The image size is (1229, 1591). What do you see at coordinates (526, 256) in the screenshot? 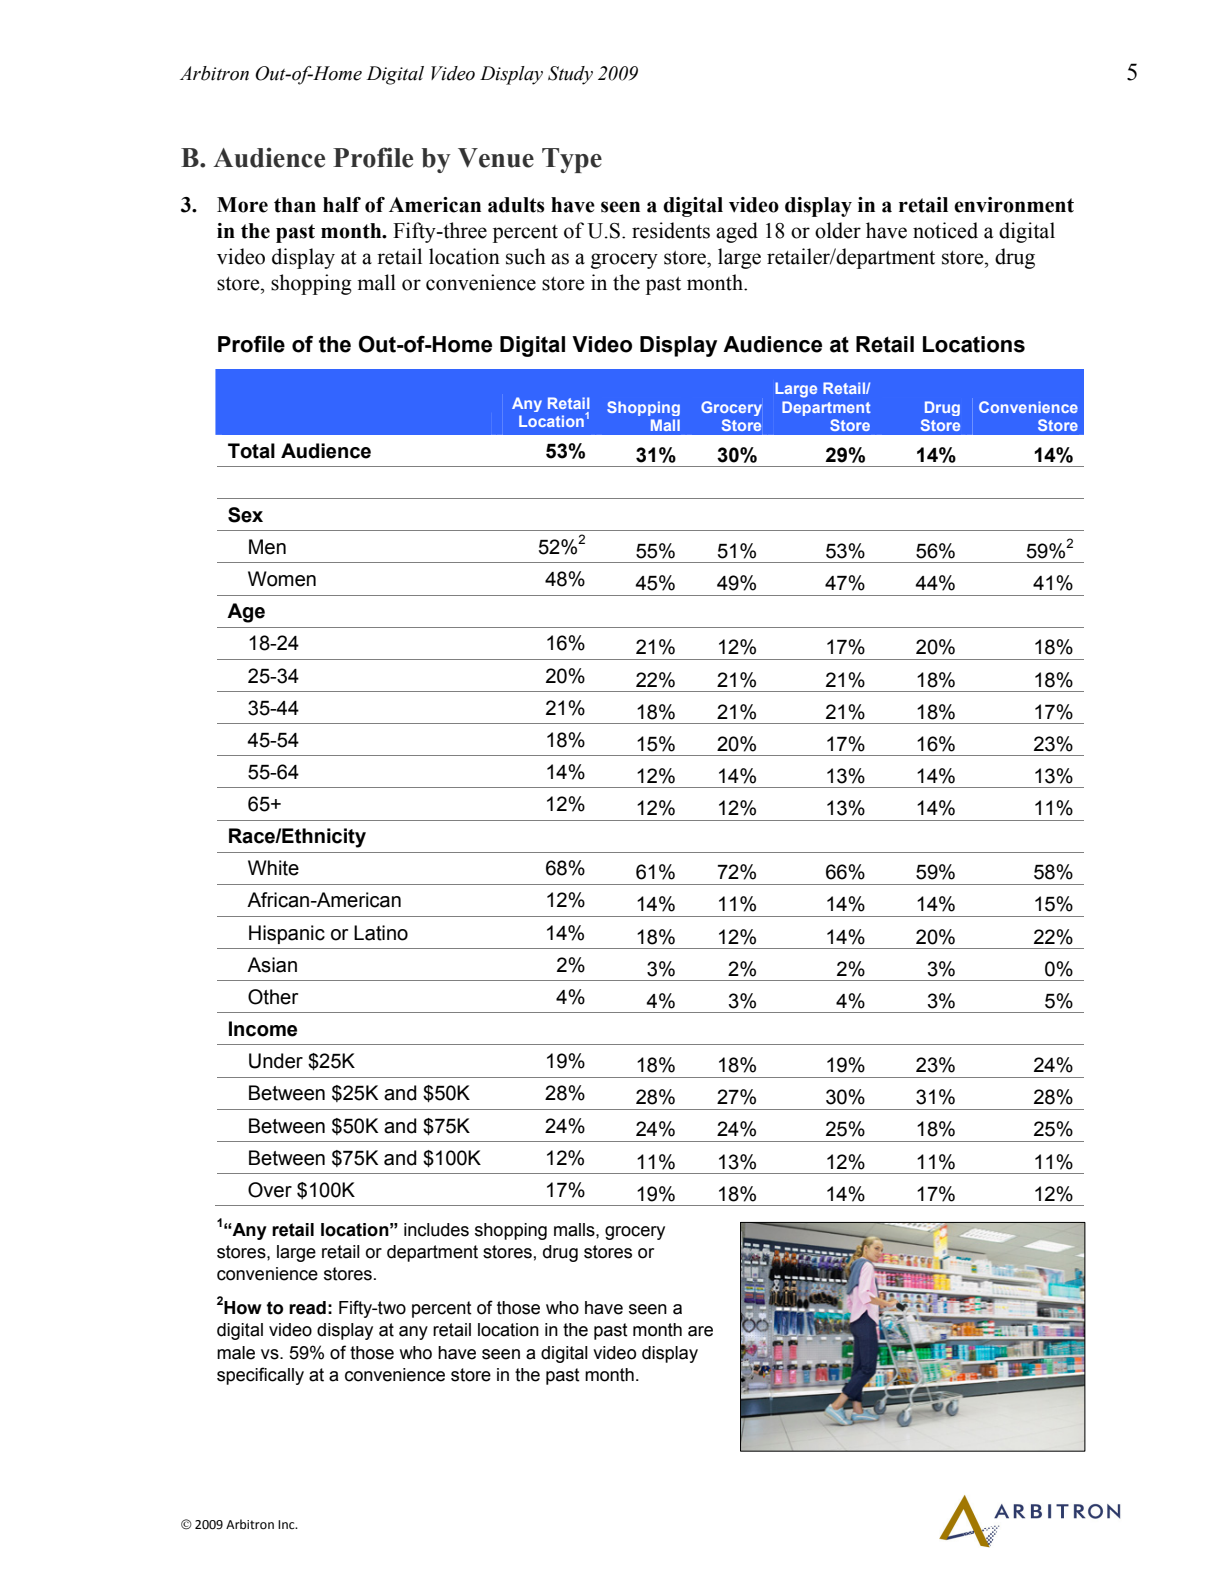
I see `such` at bounding box center [526, 256].
